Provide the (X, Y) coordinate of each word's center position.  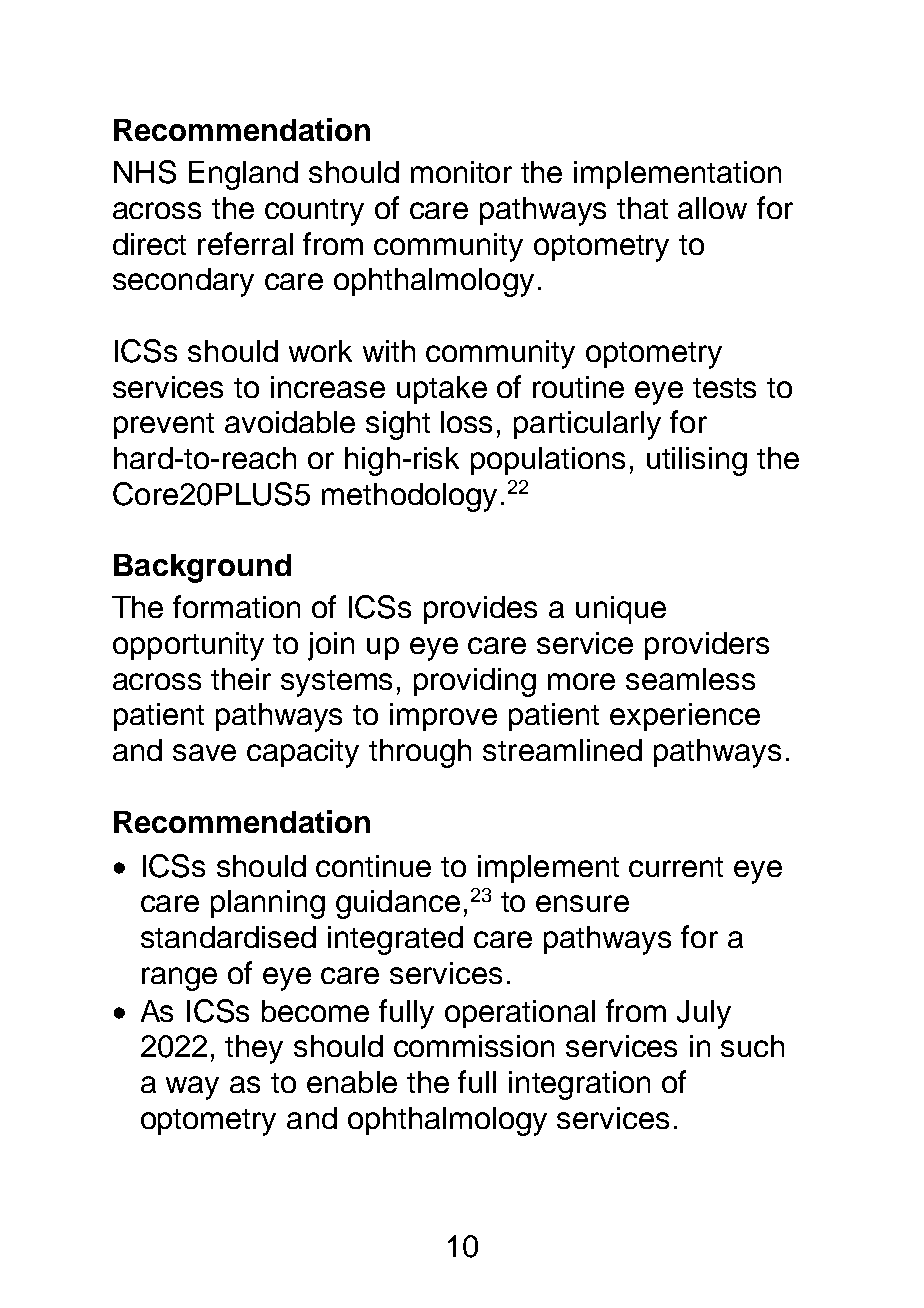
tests (724, 388)
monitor (461, 172)
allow (712, 208)
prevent (164, 426)
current (676, 867)
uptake (442, 390)
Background (202, 568)
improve (443, 717)
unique (621, 610)
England (243, 175)
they (254, 1049)
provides (480, 610)
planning (268, 904)
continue (373, 866)
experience (685, 717)
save (204, 752)
